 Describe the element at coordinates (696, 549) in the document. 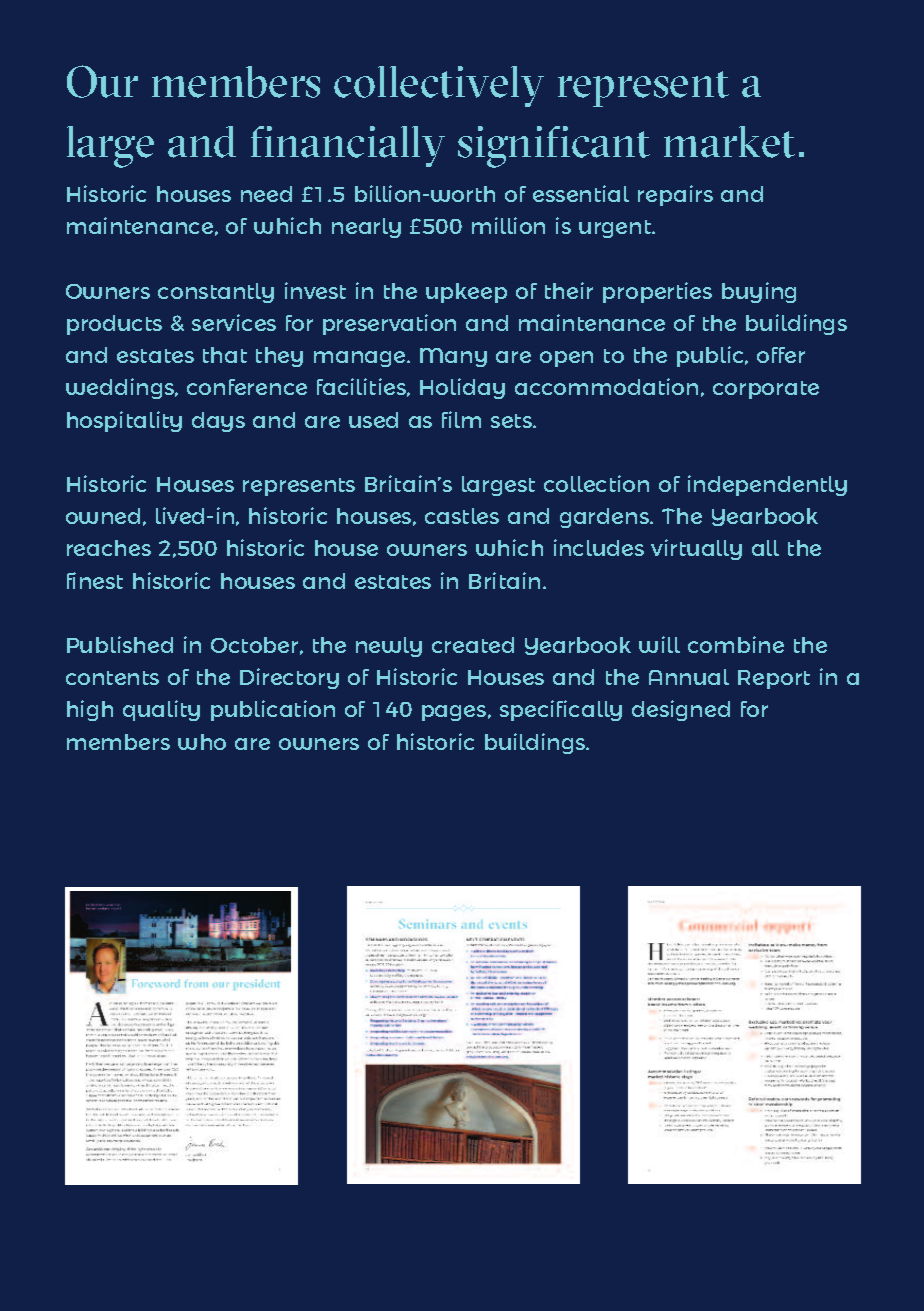

I see `virtually` at that location.
